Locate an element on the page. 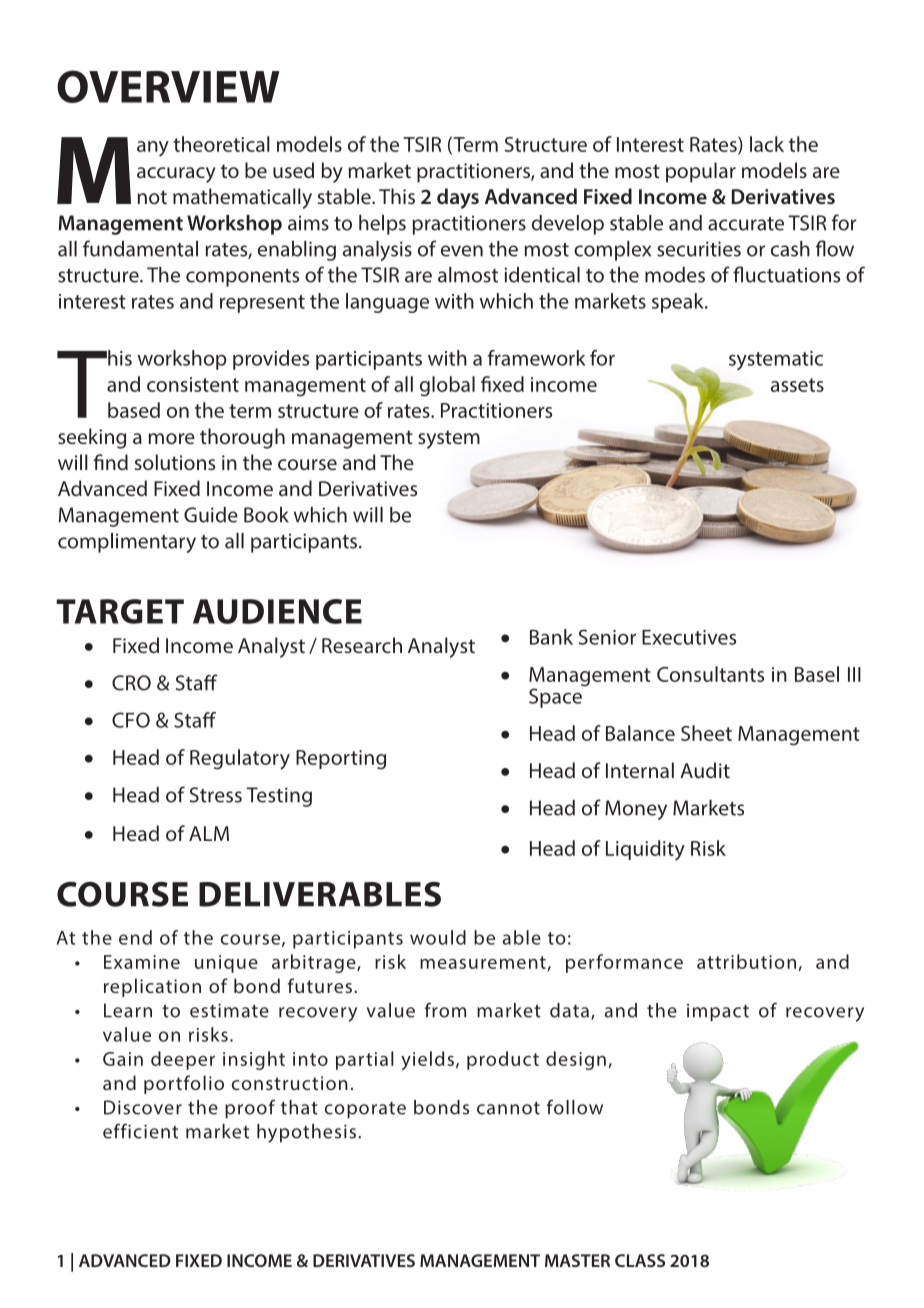 The height and width of the document is (1308, 924). Consultants is located at coordinates (710, 674).
